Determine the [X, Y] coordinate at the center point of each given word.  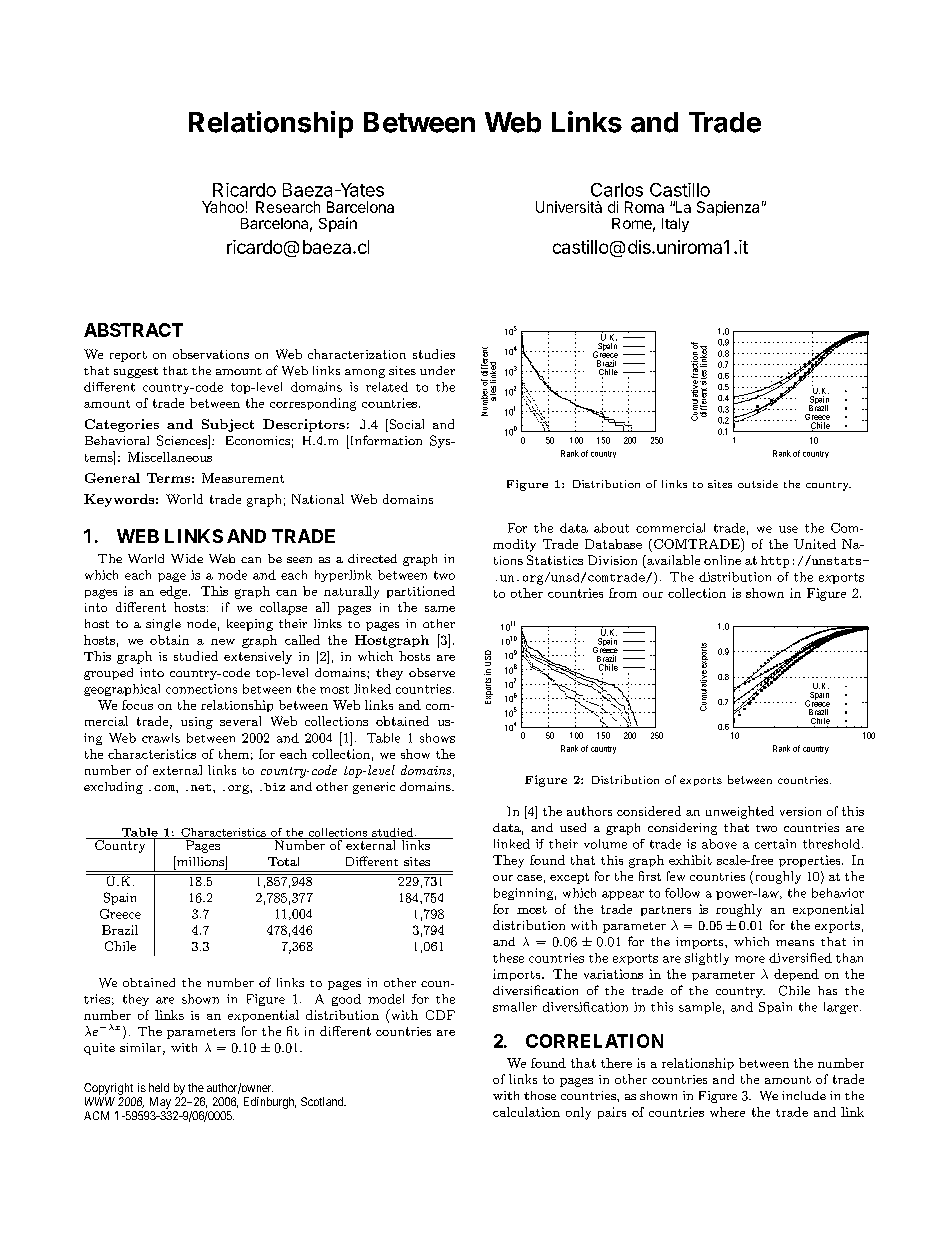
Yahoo [223, 207]
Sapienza [728, 208]
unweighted [740, 812]
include [804, 1095]
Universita [569, 207]
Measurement [243, 478]
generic [374, 788]
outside [758, 484]
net [202, 787]
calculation [526, 1112]
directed [372, 558]
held [159, 1087]
